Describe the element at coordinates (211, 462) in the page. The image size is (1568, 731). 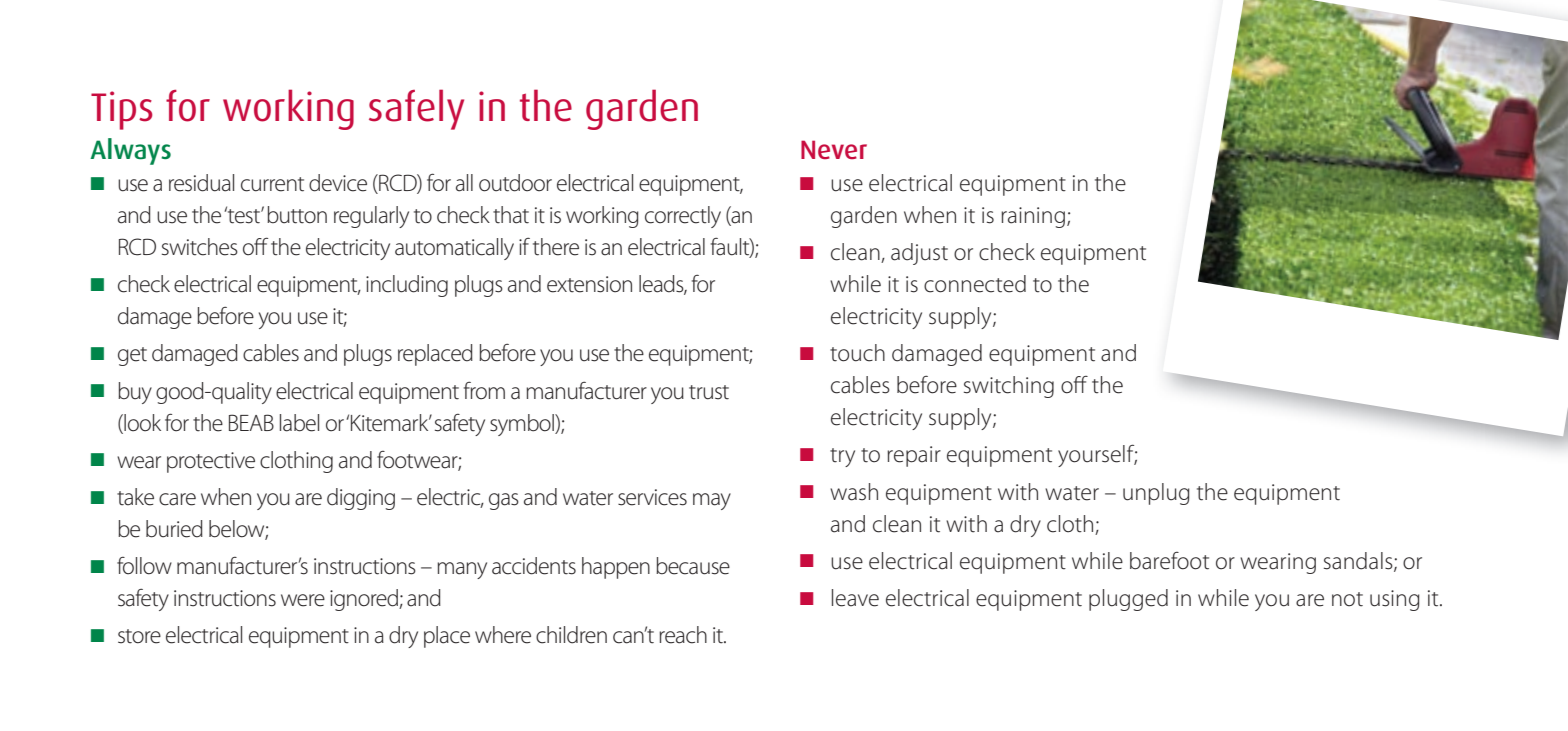
I see `protective` at that location.
